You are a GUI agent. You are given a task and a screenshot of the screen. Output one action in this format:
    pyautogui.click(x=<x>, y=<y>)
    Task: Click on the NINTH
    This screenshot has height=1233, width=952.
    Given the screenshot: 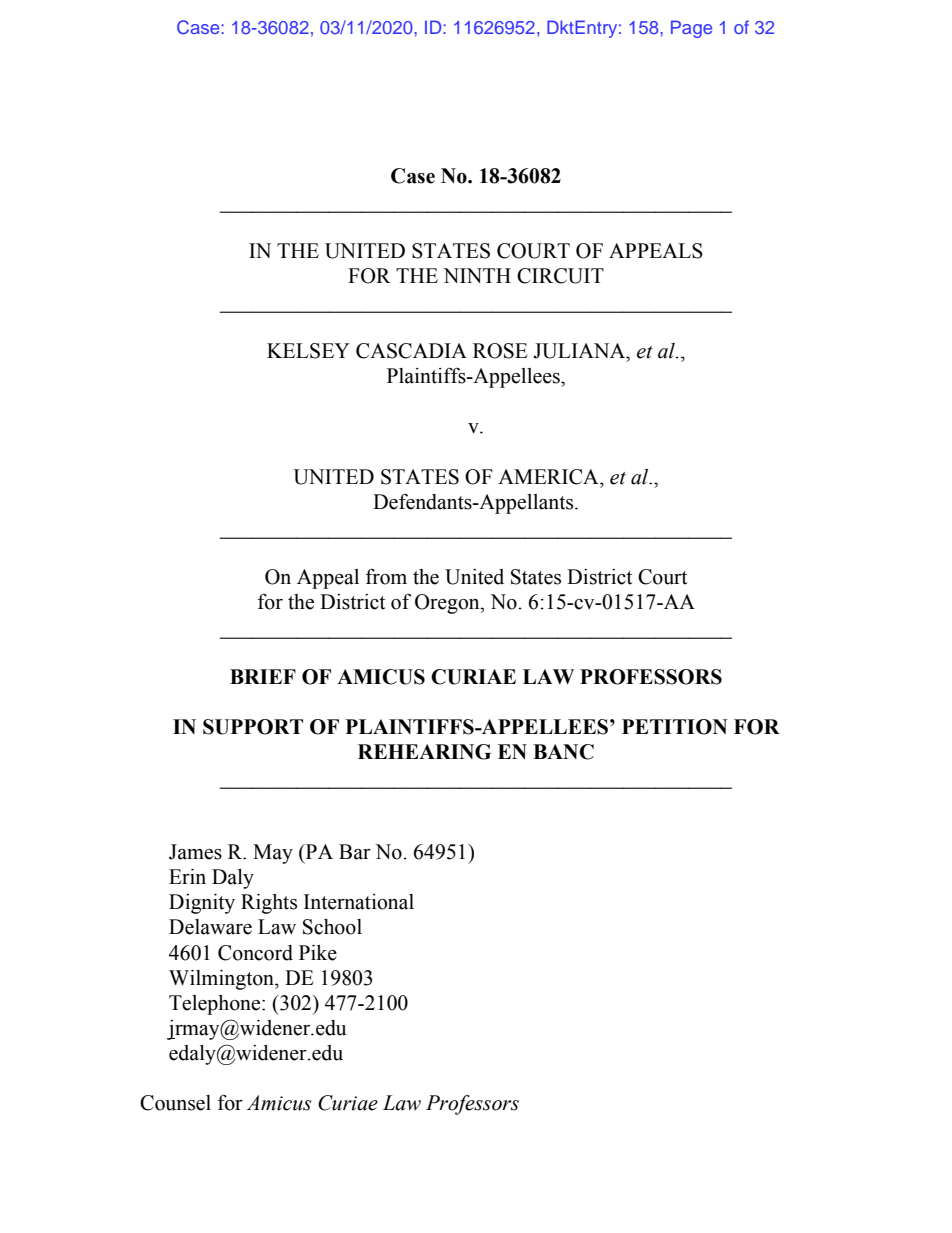 What is the action you would take?
    pyautogui.click(x=477, y=275)
